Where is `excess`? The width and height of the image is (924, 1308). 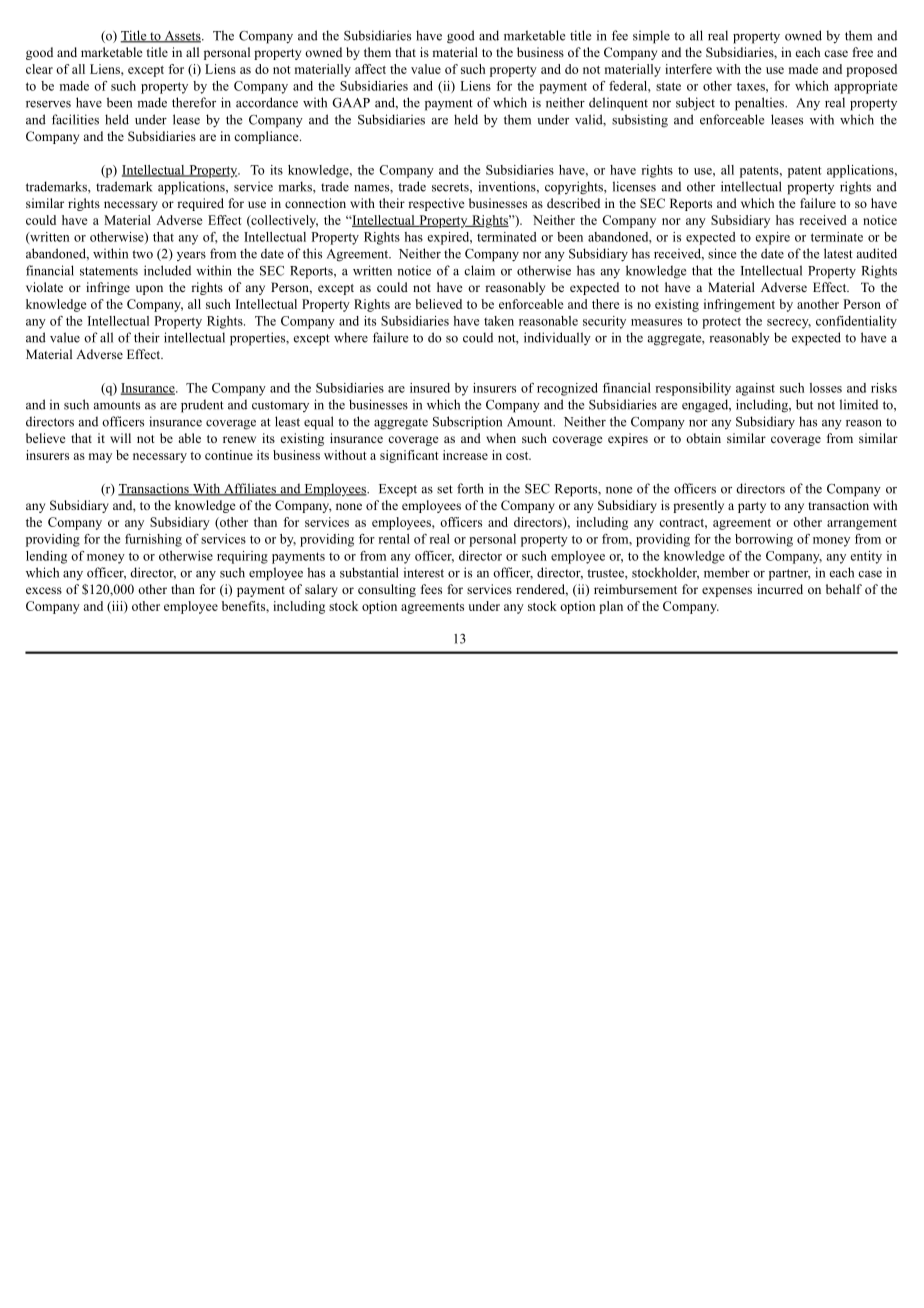
excess is located at coordinates (44, 590).
